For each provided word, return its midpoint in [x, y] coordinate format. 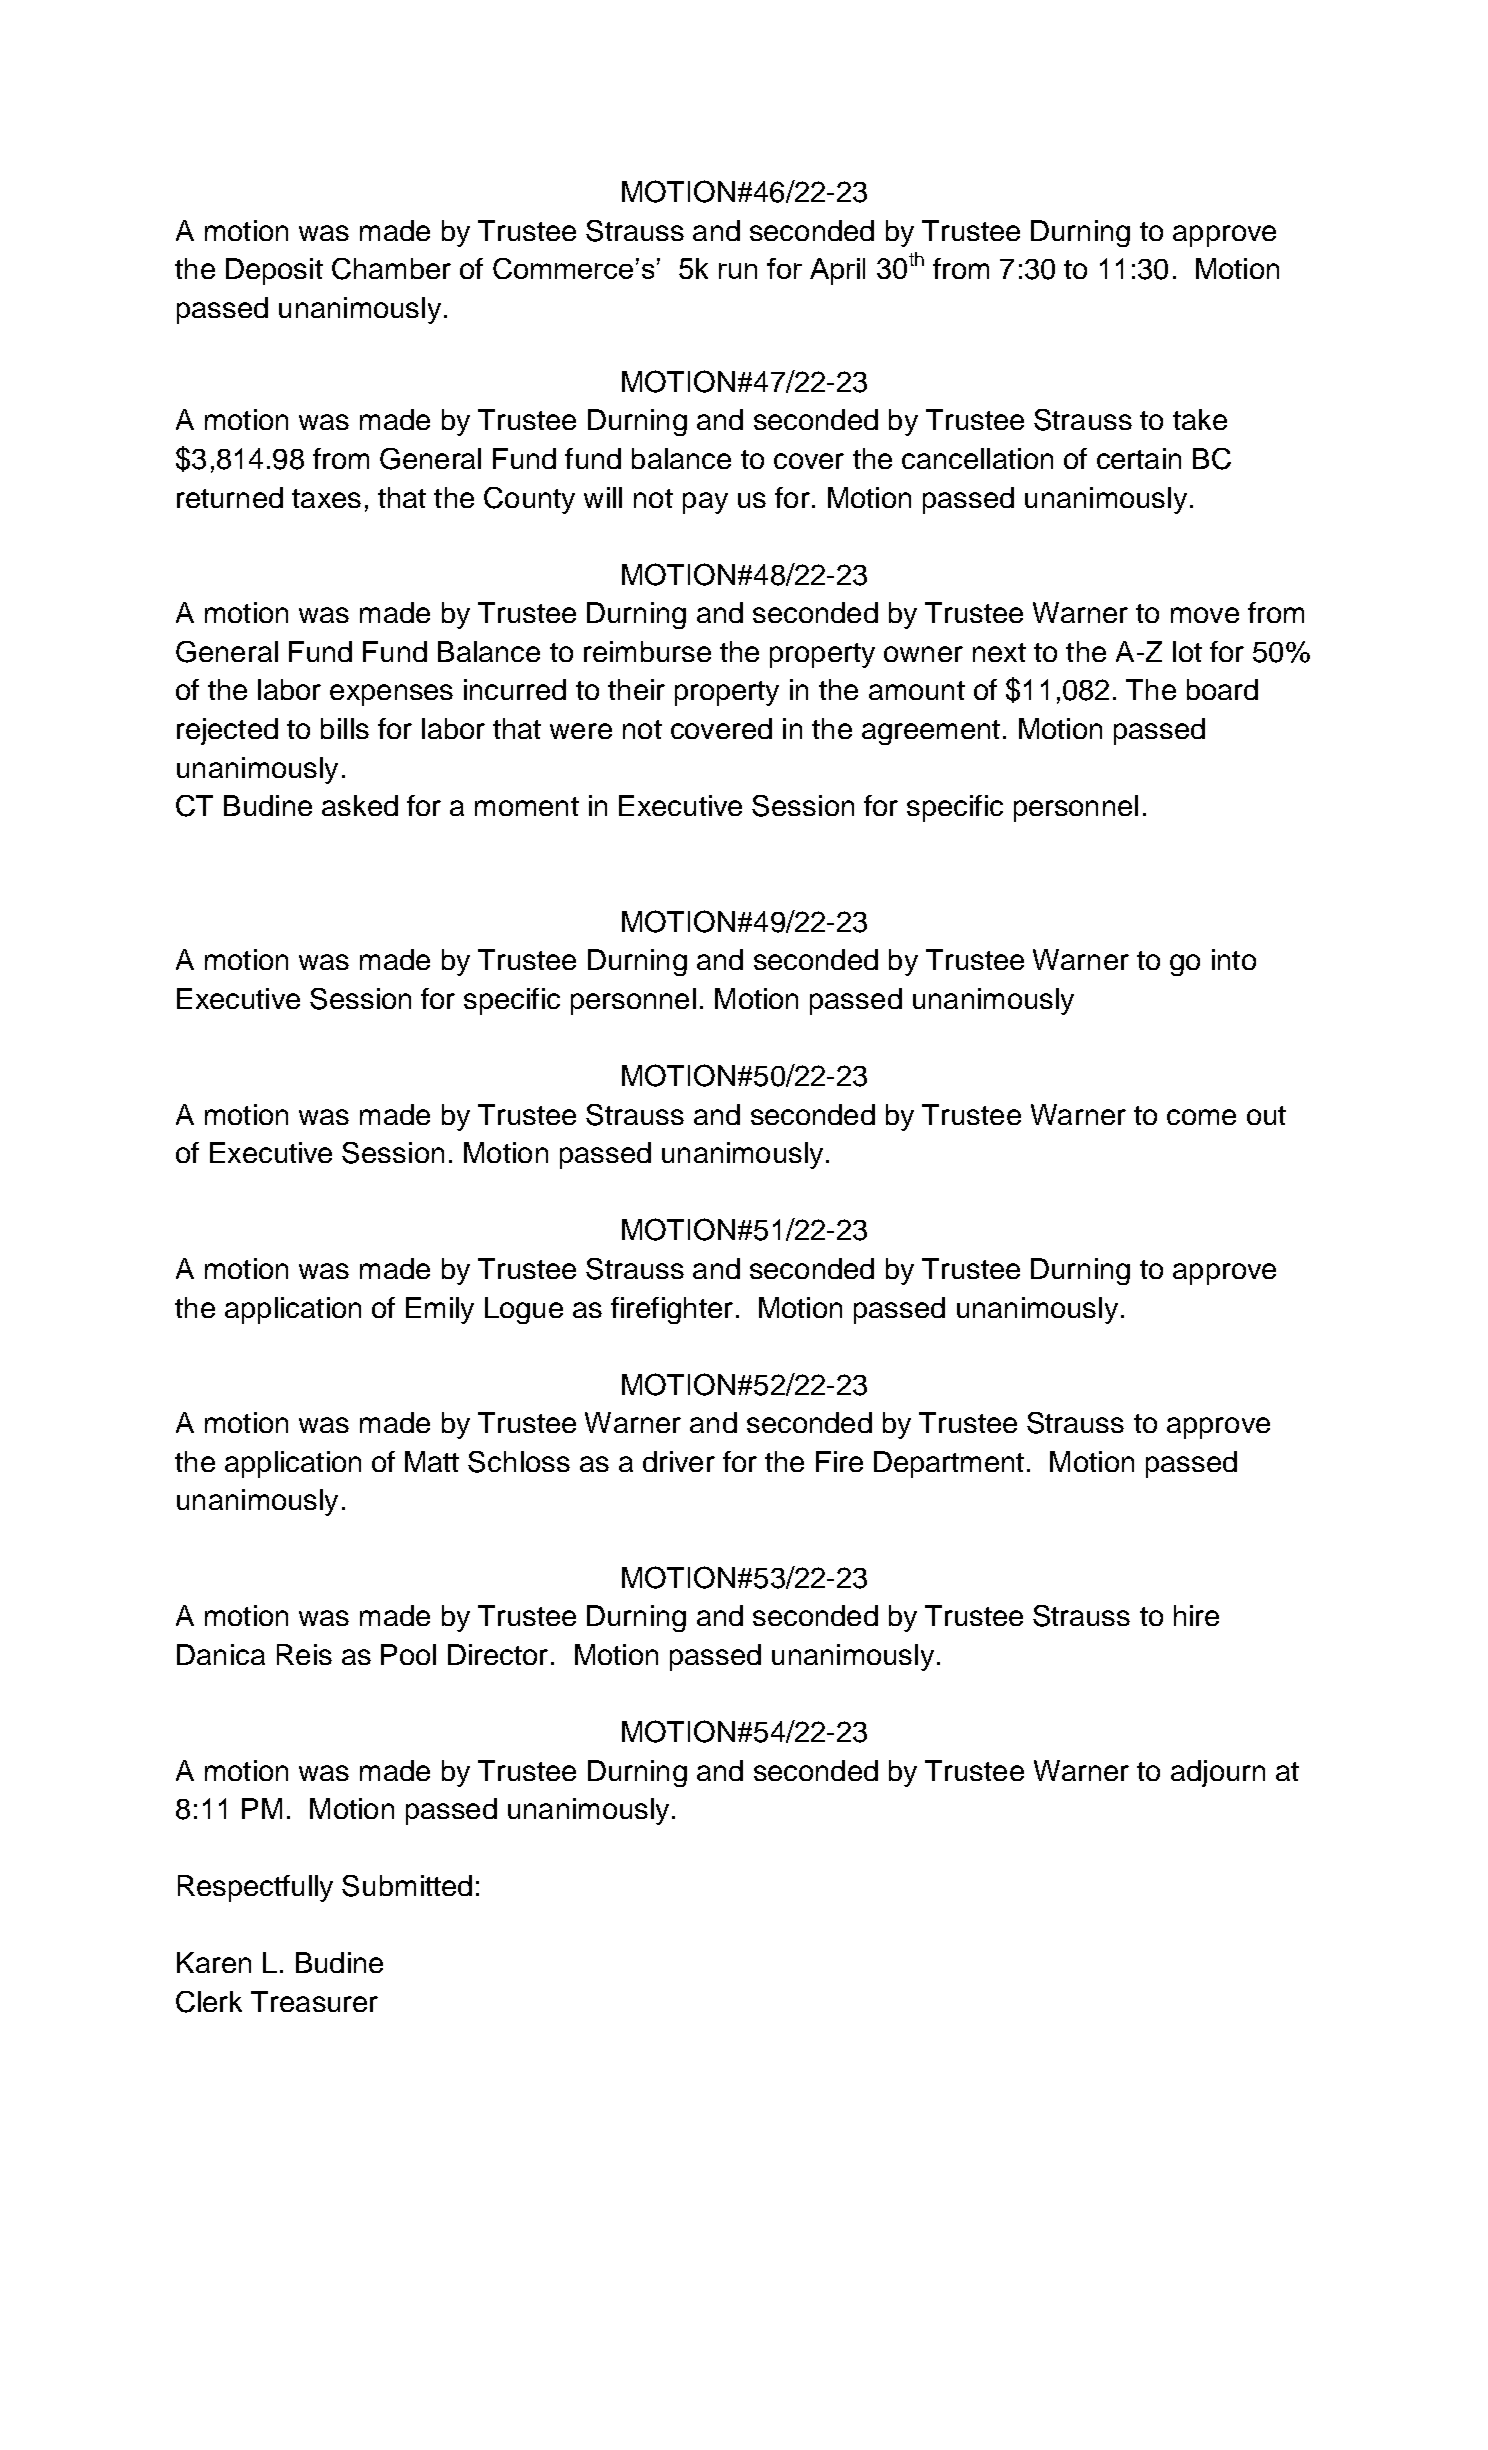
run [738, 271]
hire [1196, 1615]
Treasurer [314, 2001]
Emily [440, 1310]
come [1201, 1117]
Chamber [391, 269]
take [1200, 419]
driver [679, 1461]
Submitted [407, 1886]
